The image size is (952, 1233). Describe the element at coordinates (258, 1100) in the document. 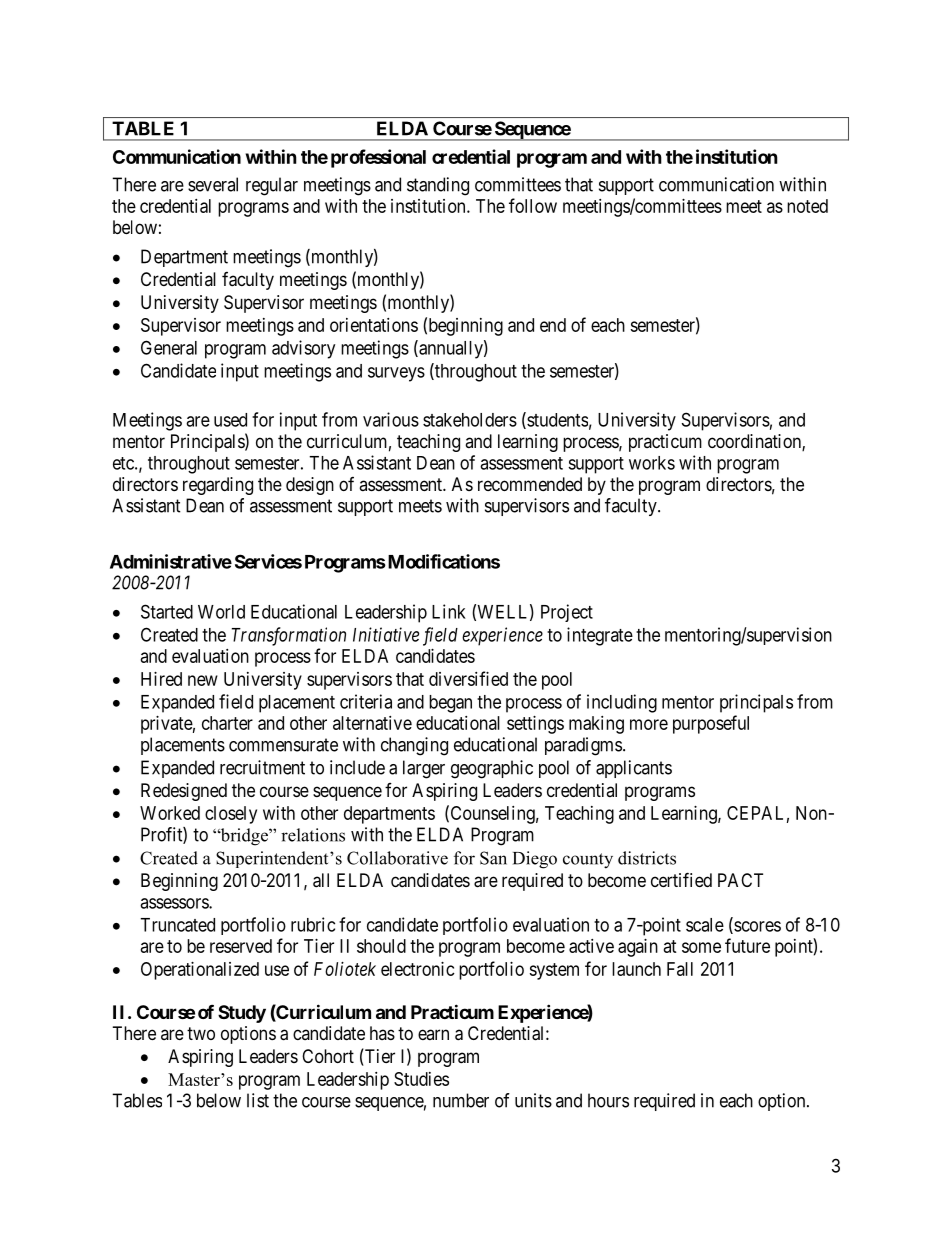

I see `list` at that location.
